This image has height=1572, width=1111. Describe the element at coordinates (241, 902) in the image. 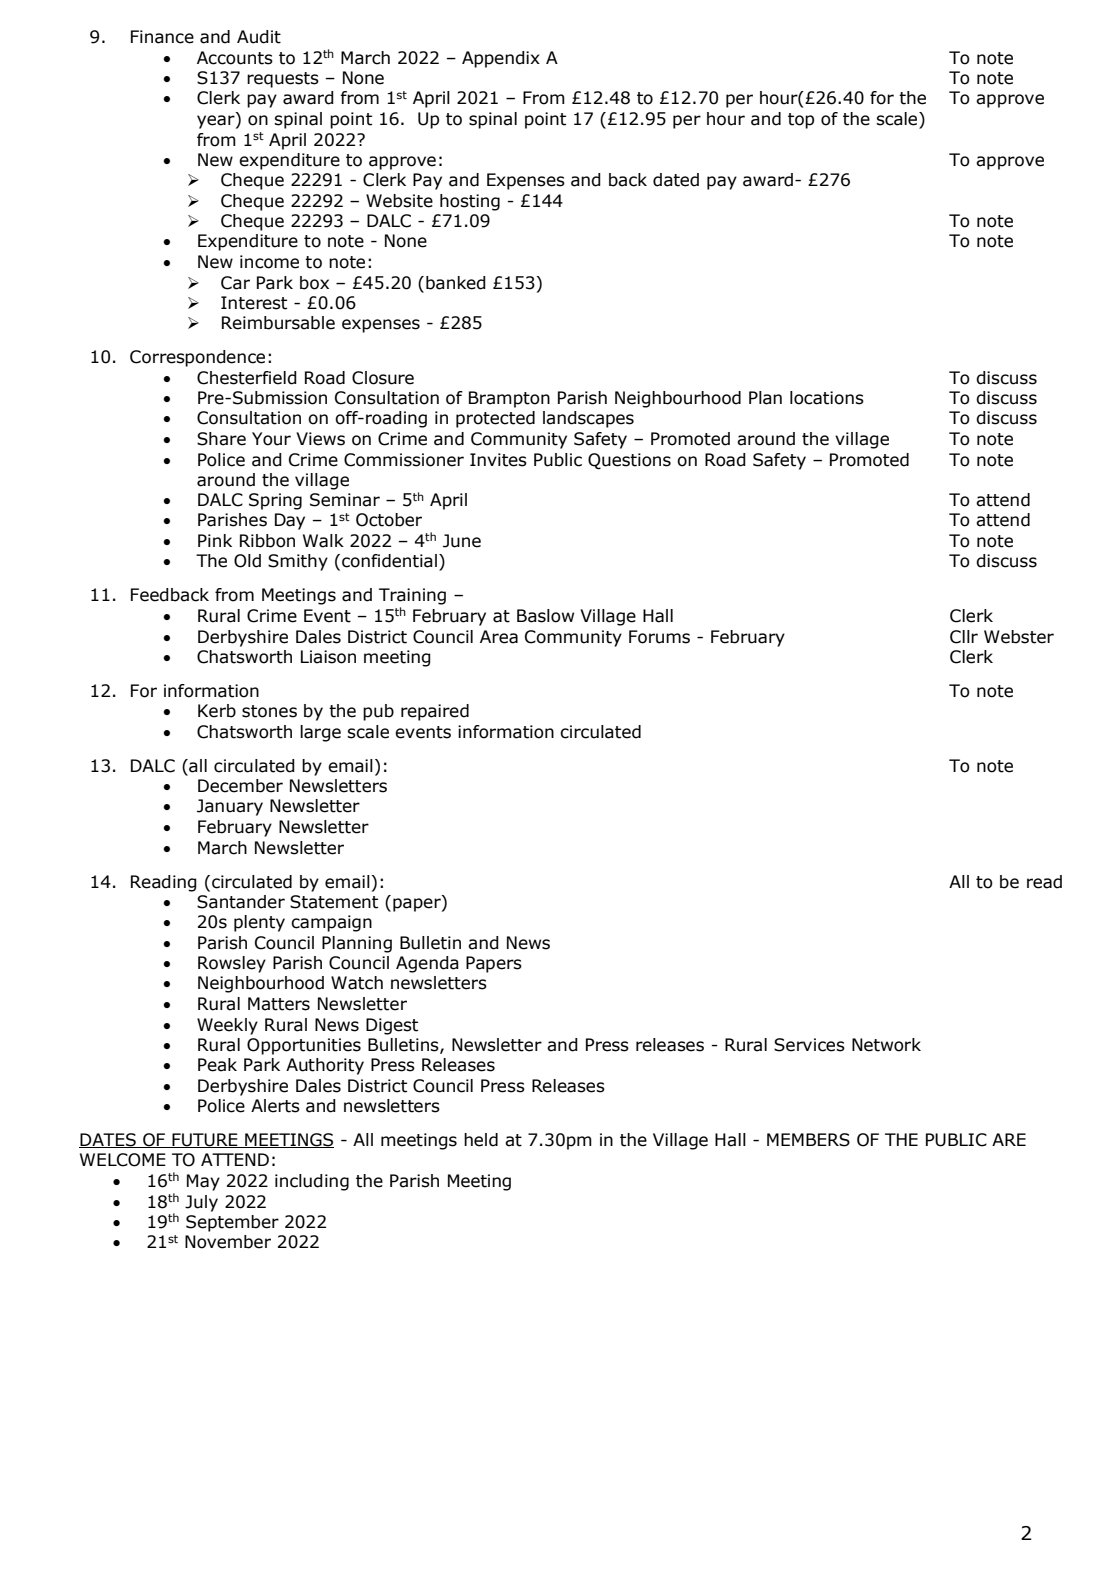

I see `Santander` at that location.
